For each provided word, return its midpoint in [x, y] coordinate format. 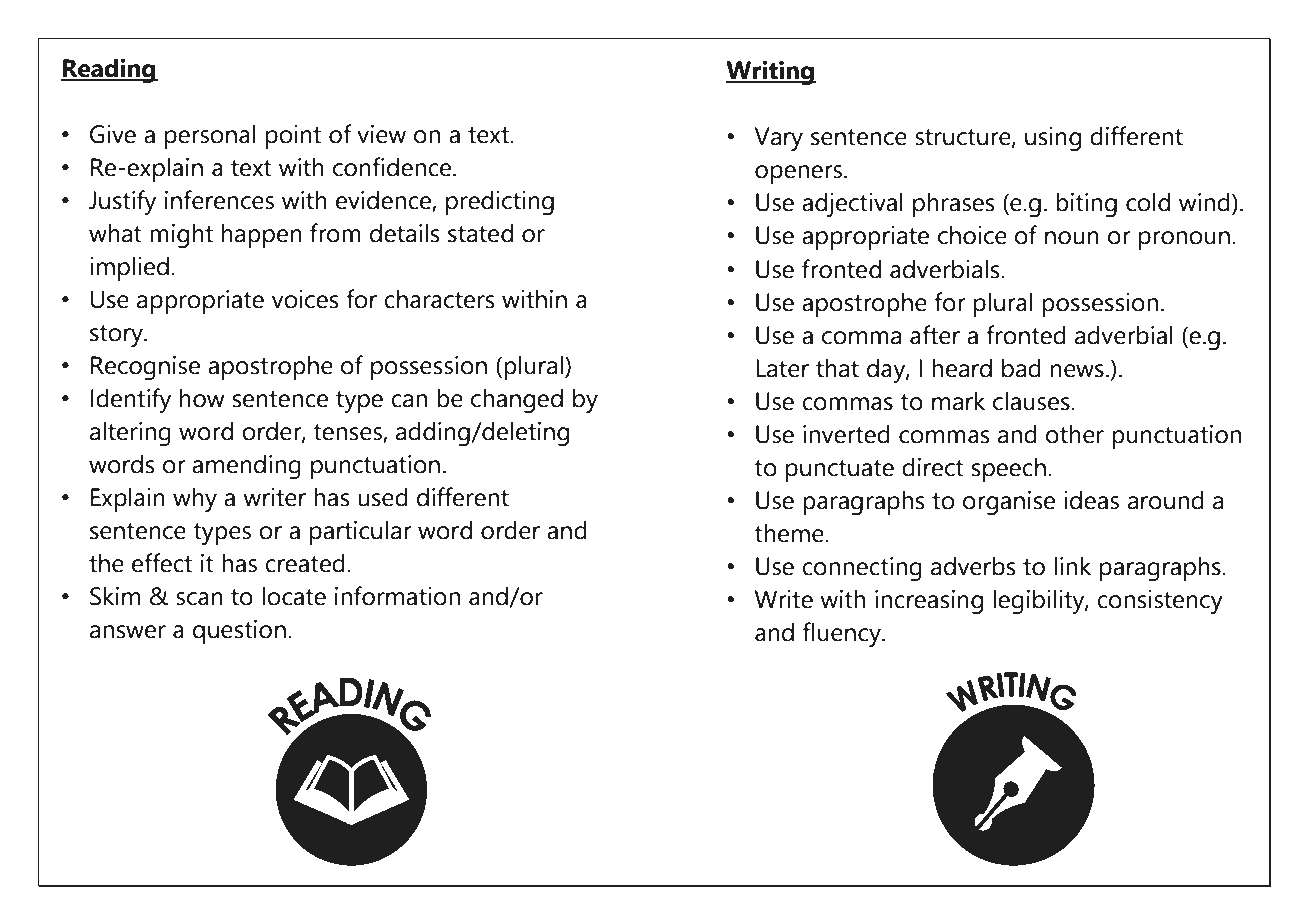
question [239, 632]
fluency [843, 634]
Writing [771, 73]
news [1077, 371]
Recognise [145, 368]
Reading [109, 71]
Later [782, 368]
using [1053, 139]
